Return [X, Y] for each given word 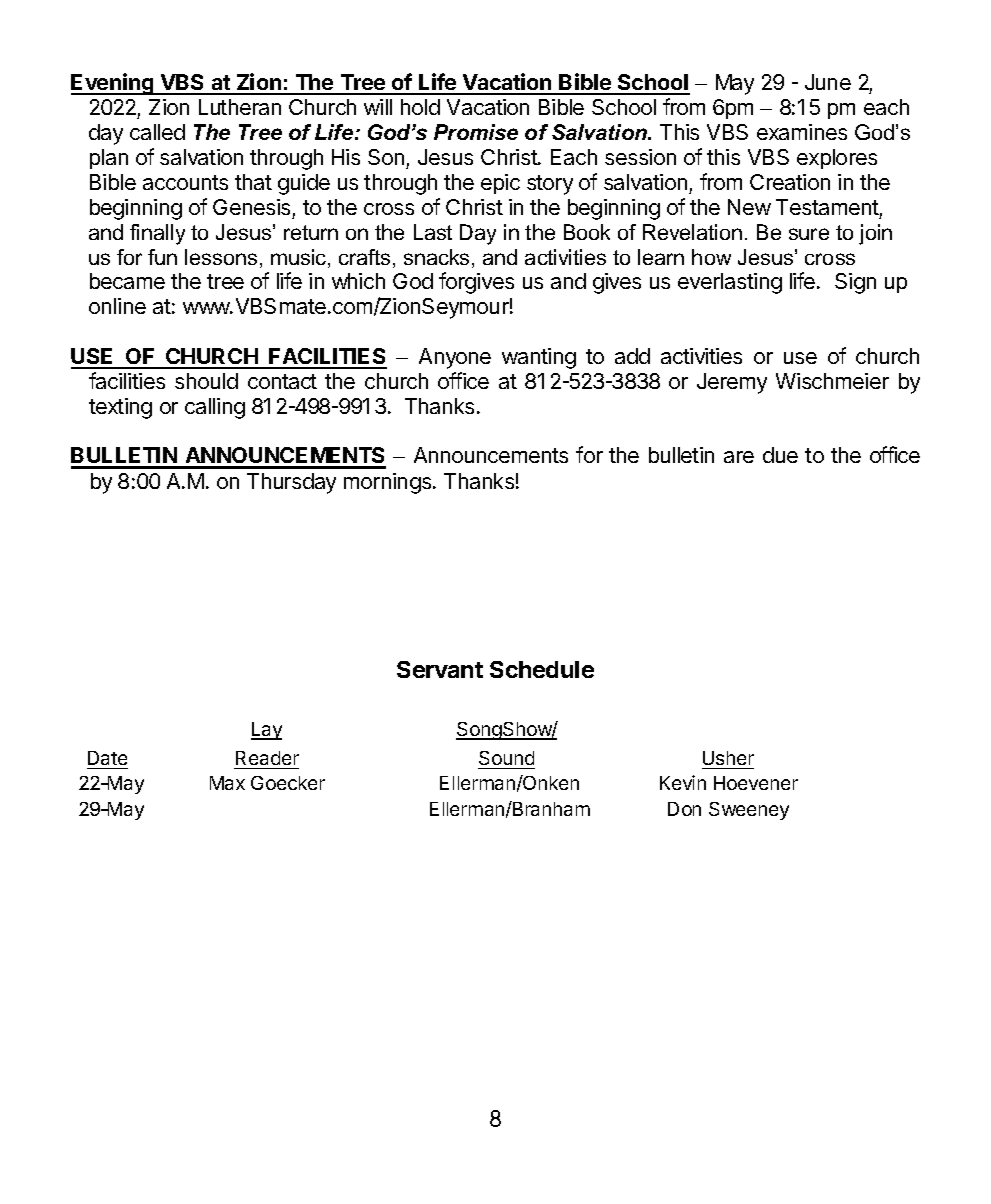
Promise [476, 132]
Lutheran [240, 107]
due [780, 455]
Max [227, 783]
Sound [506, 760]
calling [215, 408]
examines [802, 132]
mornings [389, 483]
